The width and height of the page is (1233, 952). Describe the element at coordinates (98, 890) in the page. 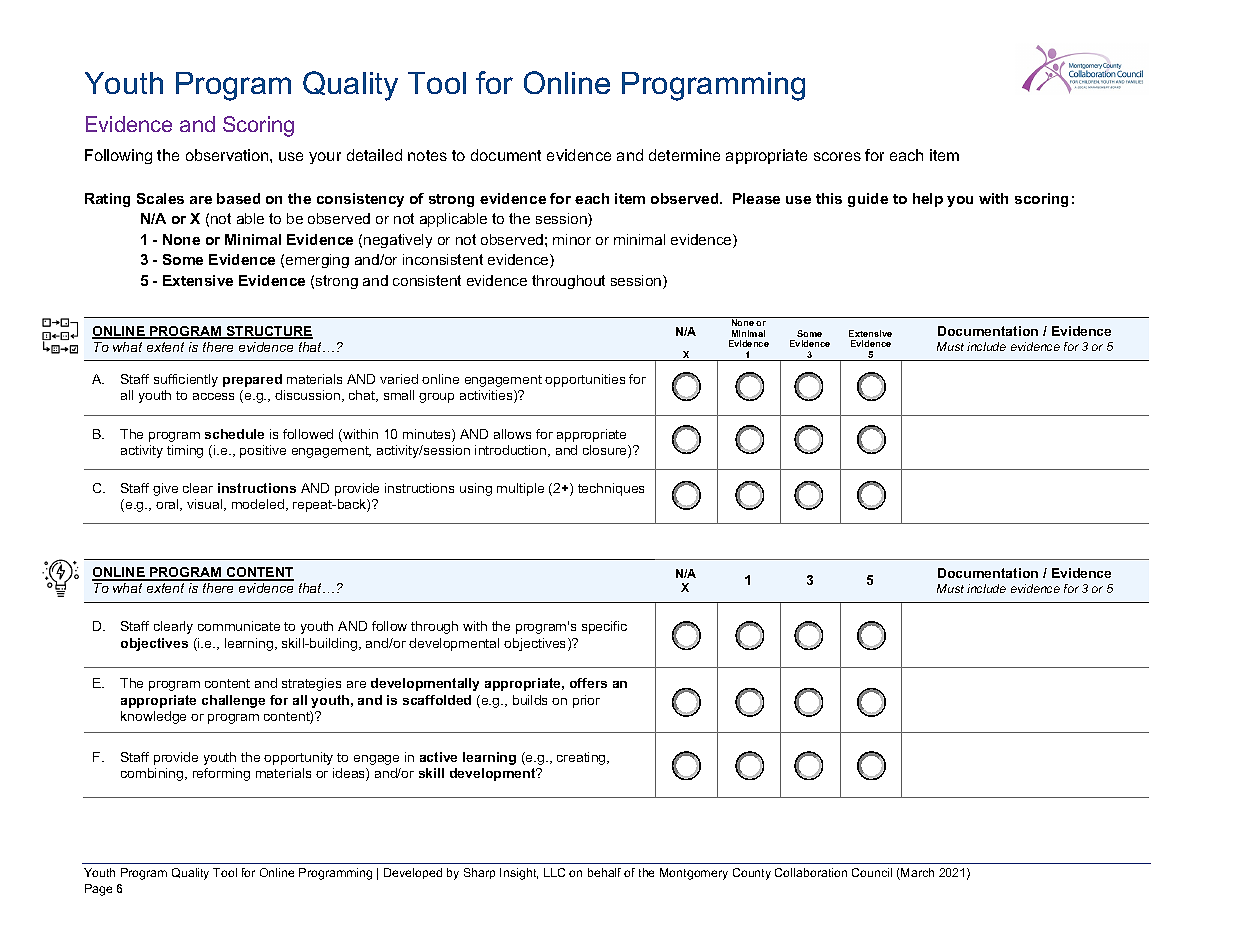

I see `Page` at that location.
